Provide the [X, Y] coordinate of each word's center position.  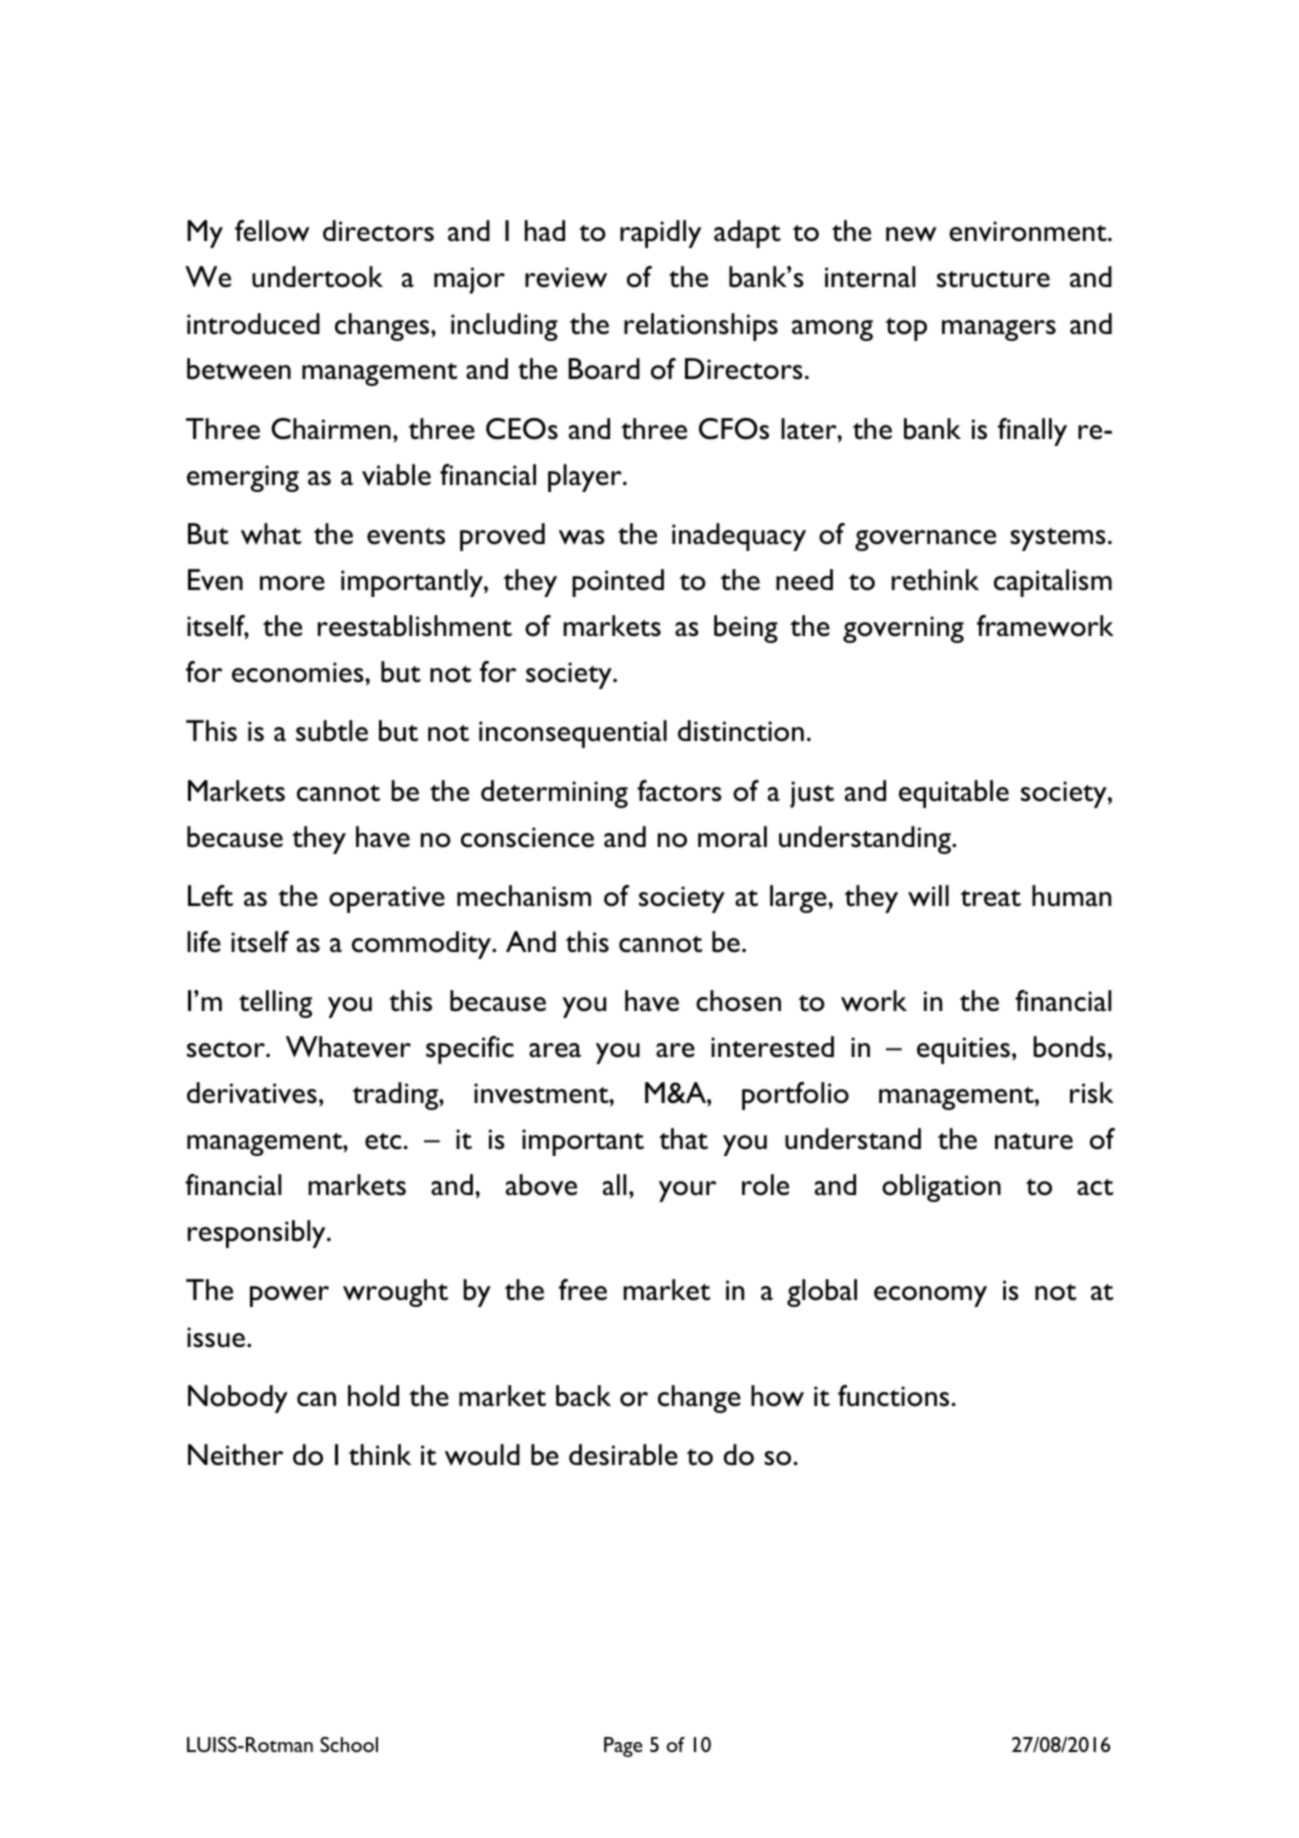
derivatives [252, 1093]
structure [993, 279]
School [349, 1744]
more [292, 583]
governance [925, 540]
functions [893, 1396]
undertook [317, 277]
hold [373, 1396]
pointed [618, 583]
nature [1034, 1141]
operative [387, 899]
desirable [623, 1455]
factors [679, 791]
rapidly [660, 234]
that [683, 1139]
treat [990, 898]
